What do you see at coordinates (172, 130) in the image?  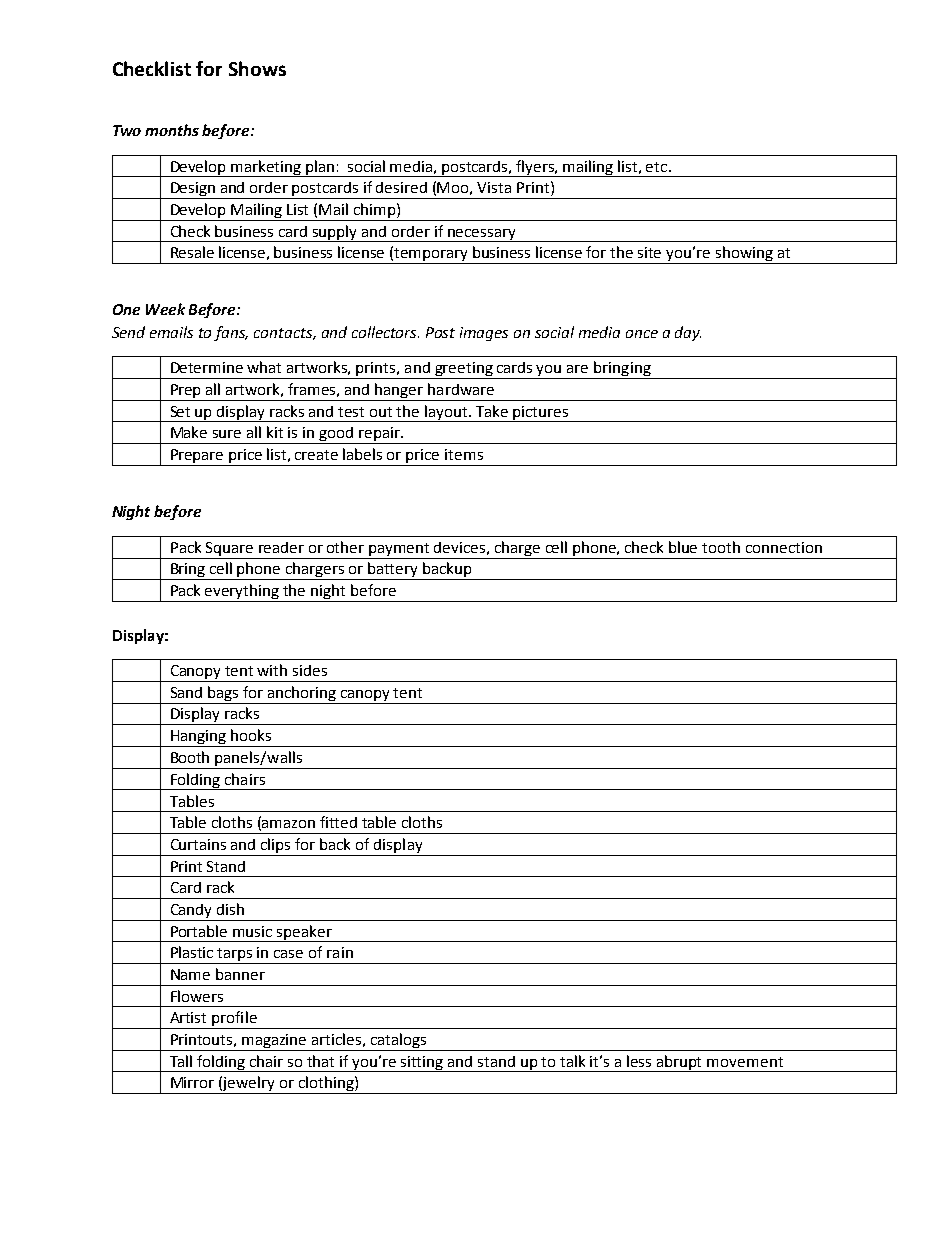 I see `months` at bounding box center [172, 130].
